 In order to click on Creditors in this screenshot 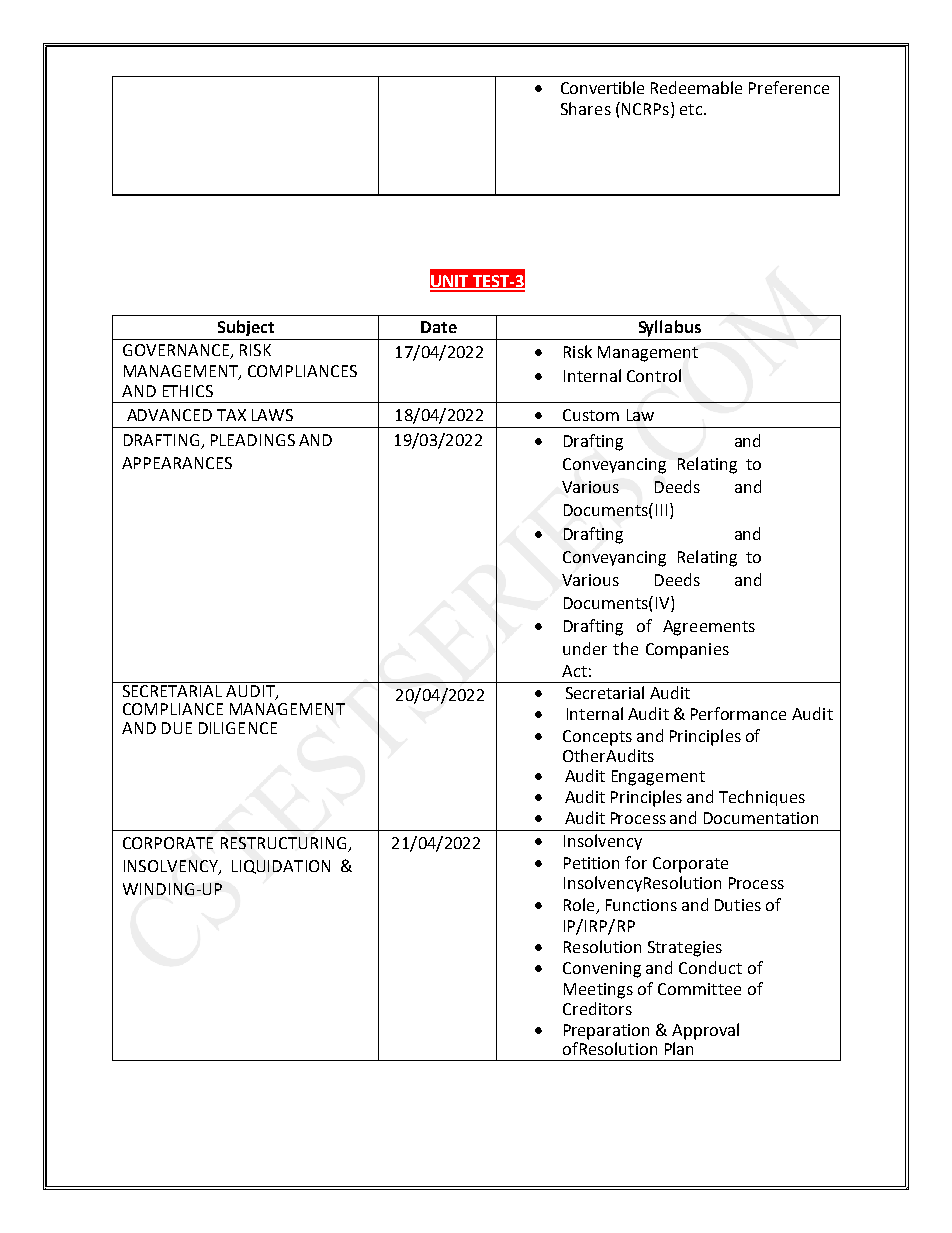, I will do `click(597, 1008)`.
